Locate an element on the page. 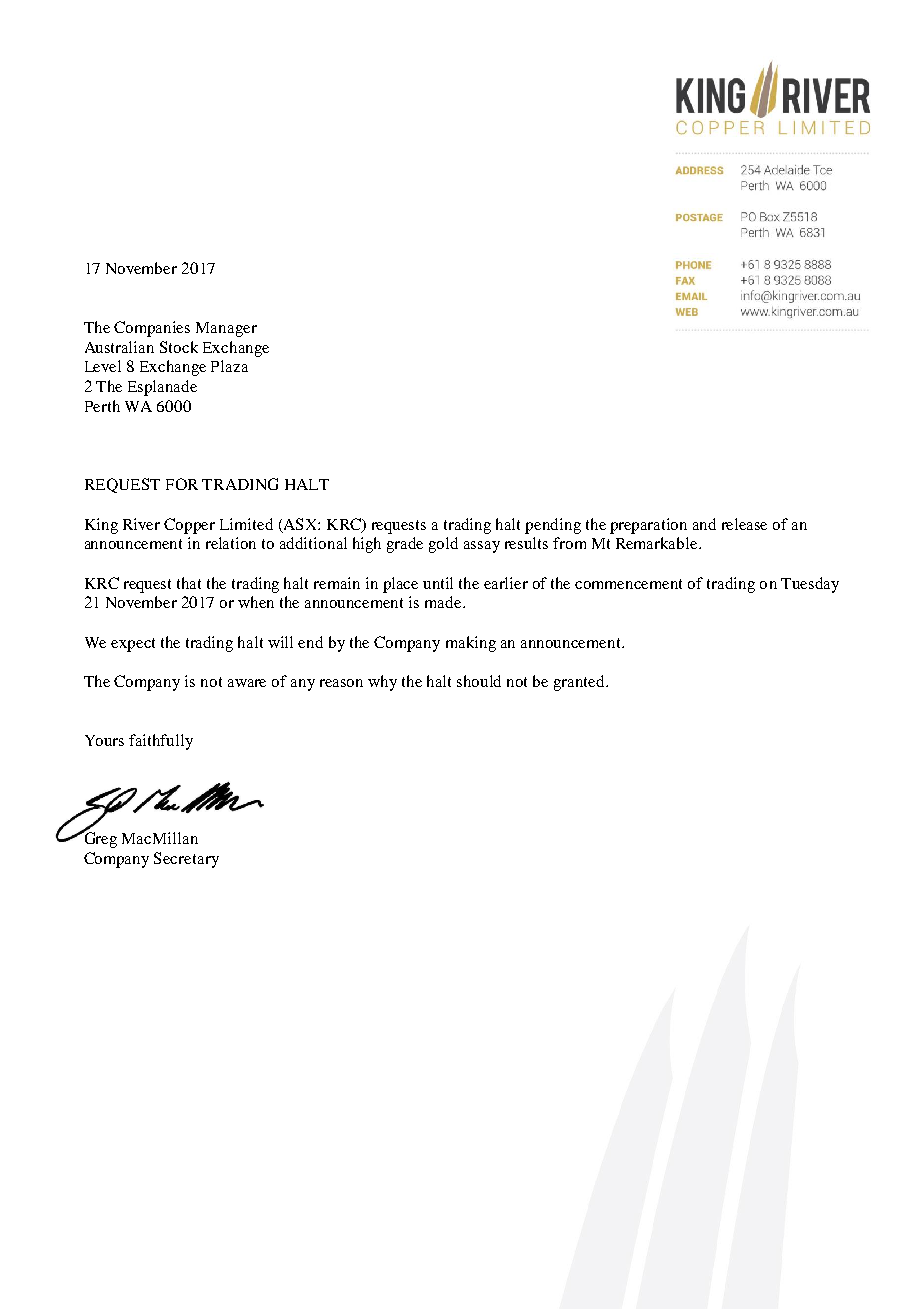 This image has height=1309, width=924. that is located at coordinates (189, 583).
